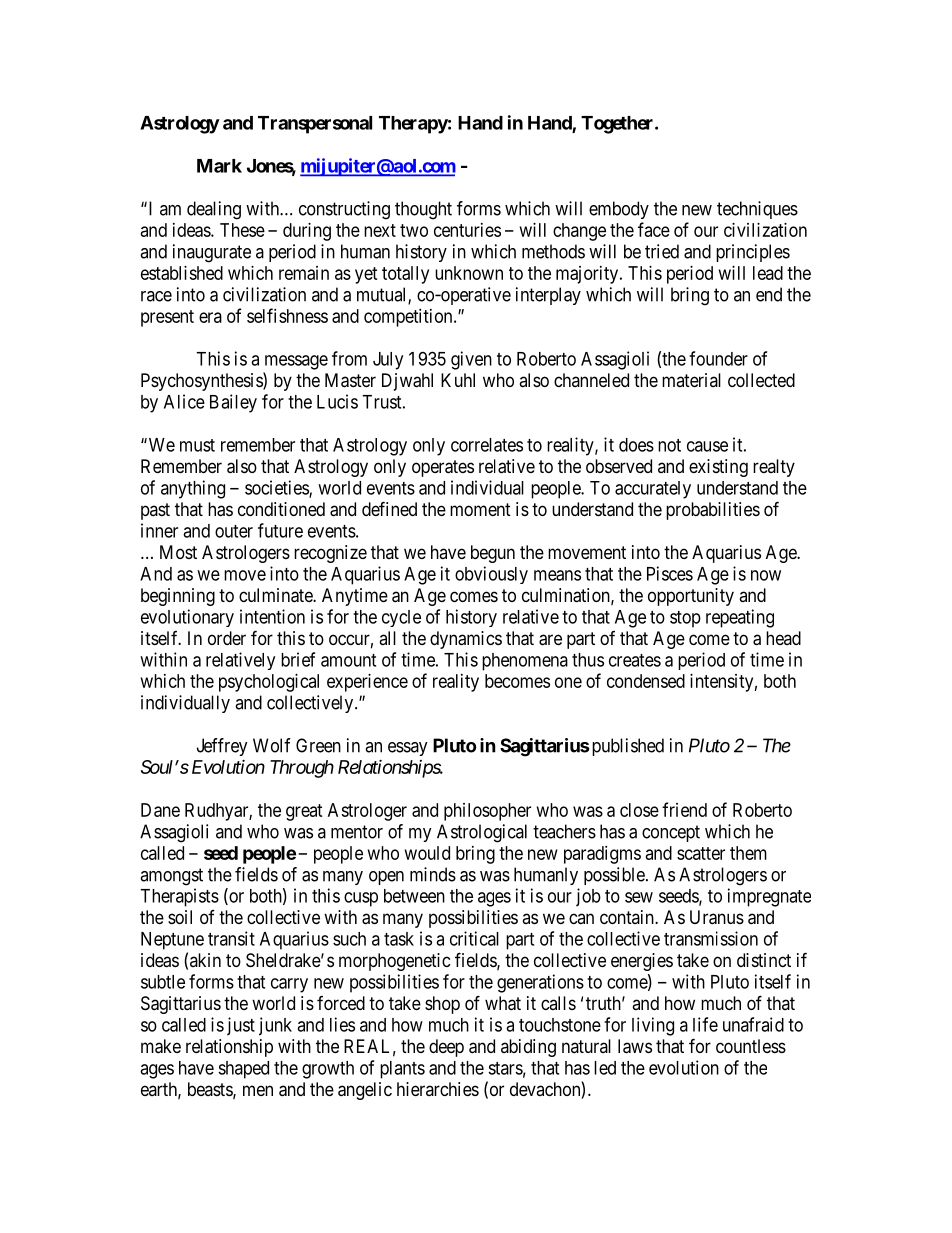 The height and width of the page is (1233, 952). Describe the element at coordinates (458, 380) in the page. I see `Kuhl` at that location.
